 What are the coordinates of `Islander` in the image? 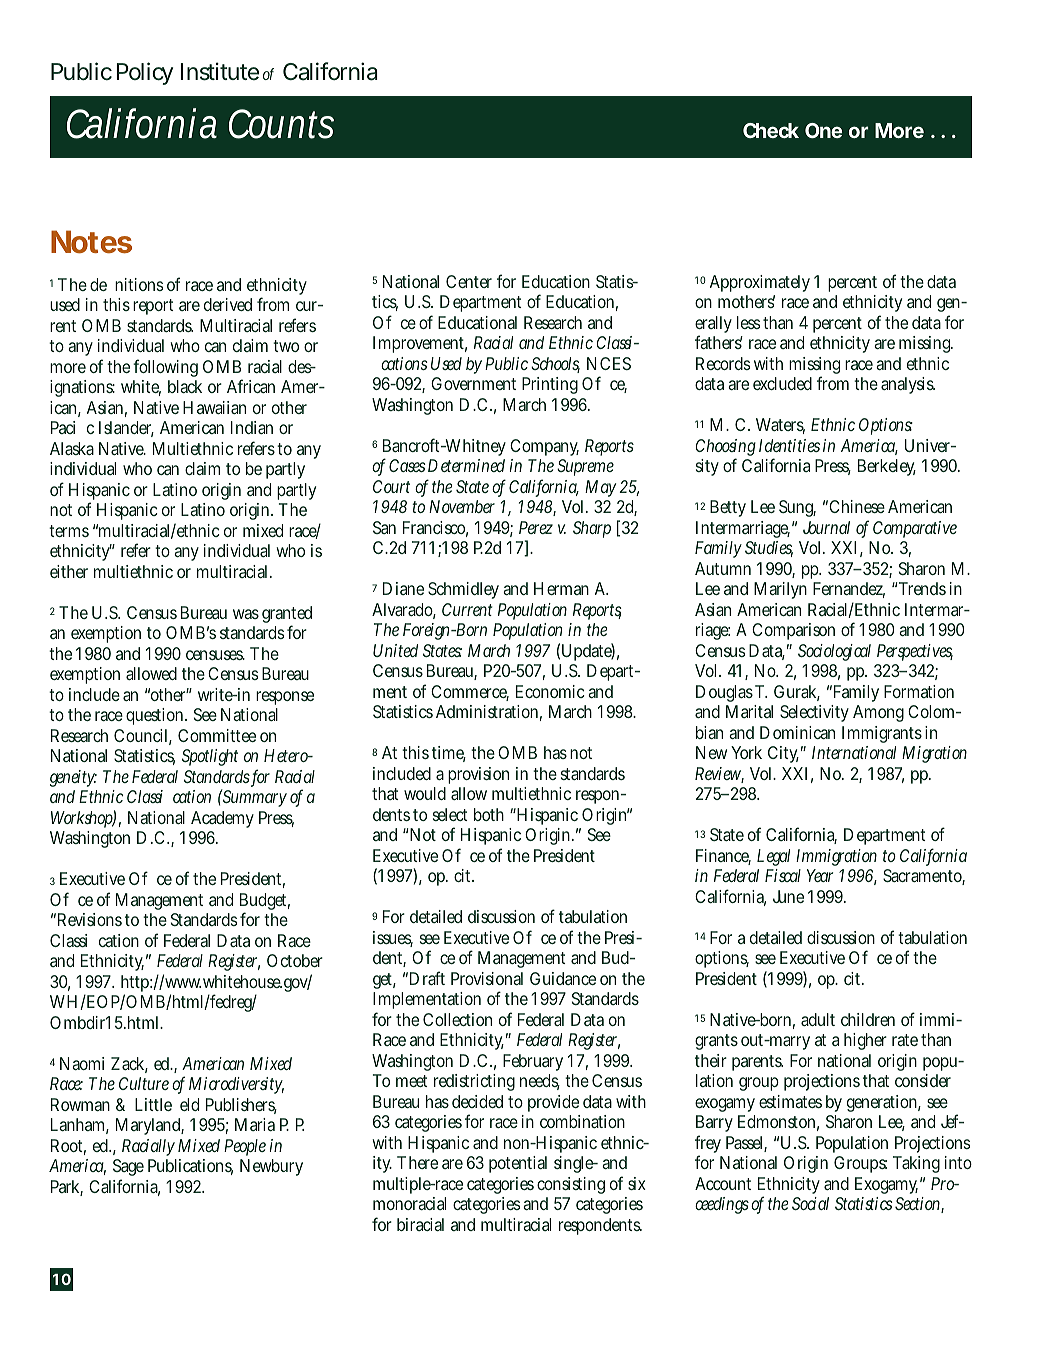 It's located at (126, 429).
